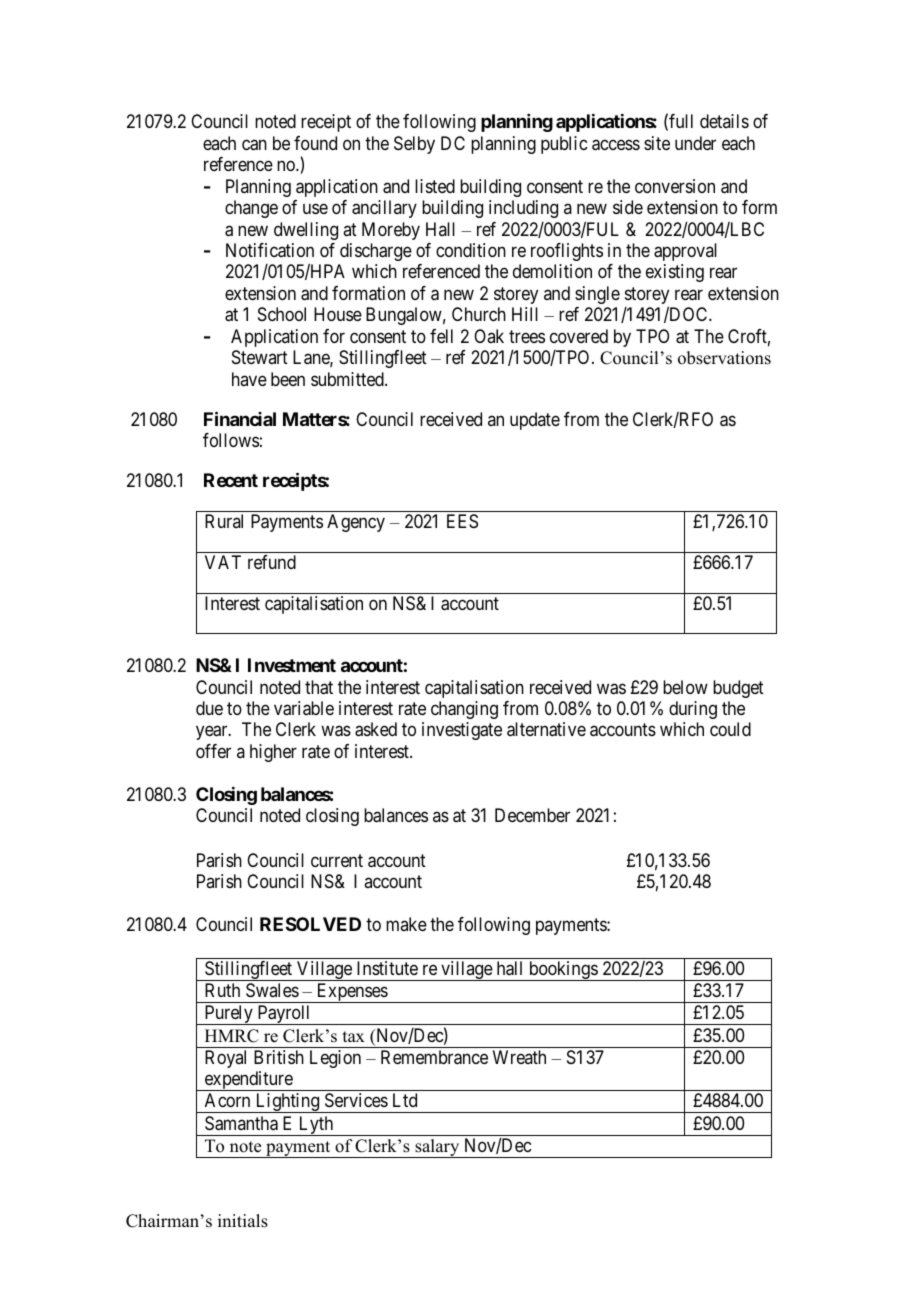 Image resolution: width=924 pixels, height=1308 pixels. Describe the element at coordinates (240, 418) in the document. I see `Financial` at that location.
